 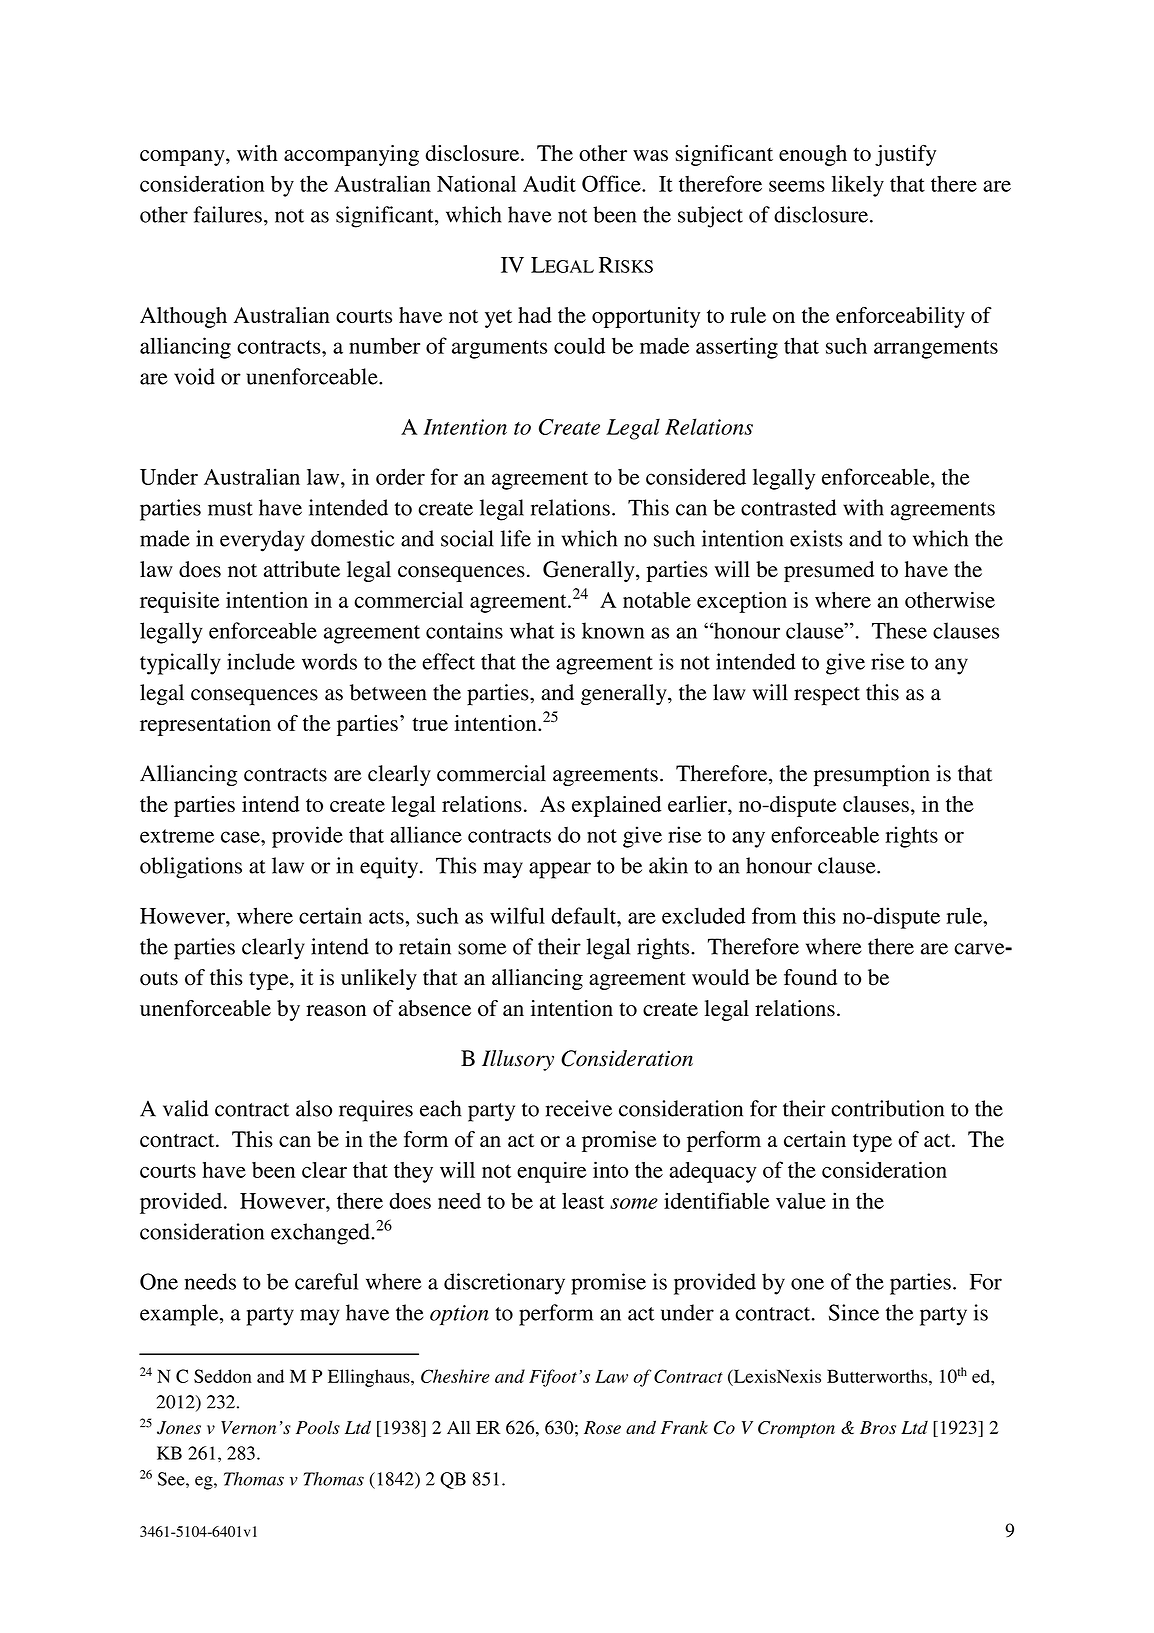 What do you see at coordinates (241, 837) in the image?
I see `case` at bounding box center [241, 837].
